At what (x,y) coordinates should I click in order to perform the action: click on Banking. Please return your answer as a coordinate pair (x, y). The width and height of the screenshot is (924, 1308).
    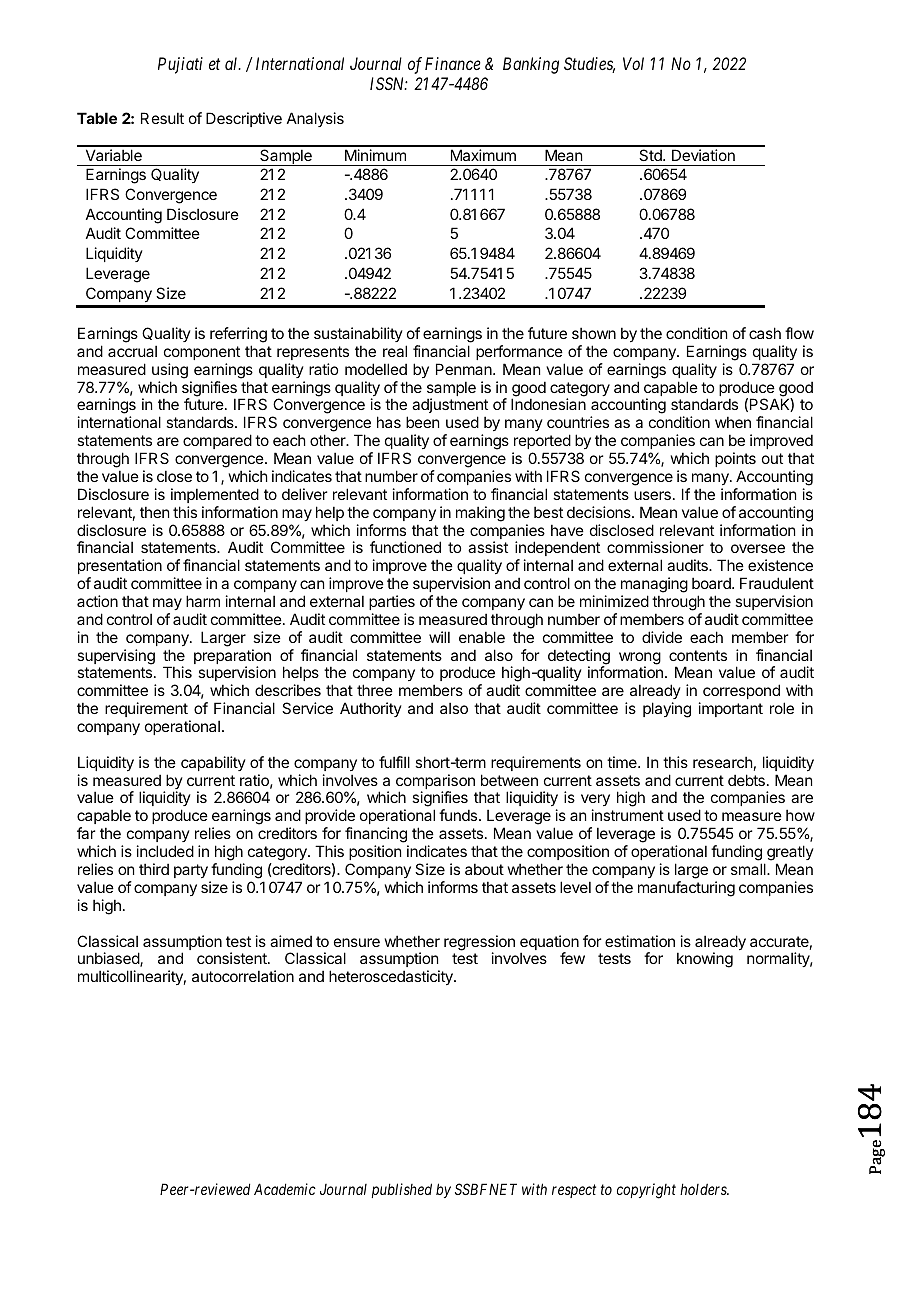
    Looking at the image, I should click on (531, 65).
